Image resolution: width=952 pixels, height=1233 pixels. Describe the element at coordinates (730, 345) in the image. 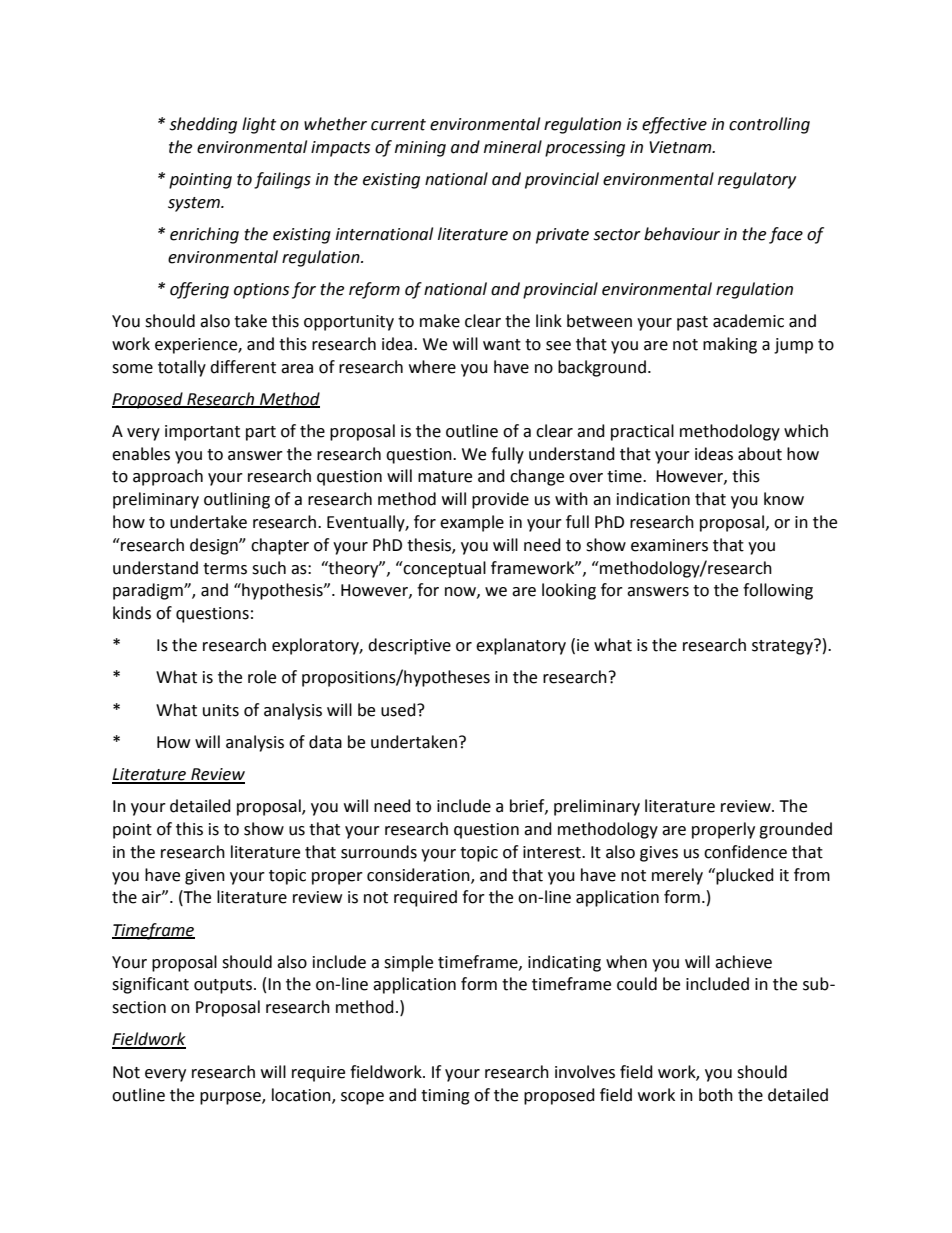

I see `making` at that location.
